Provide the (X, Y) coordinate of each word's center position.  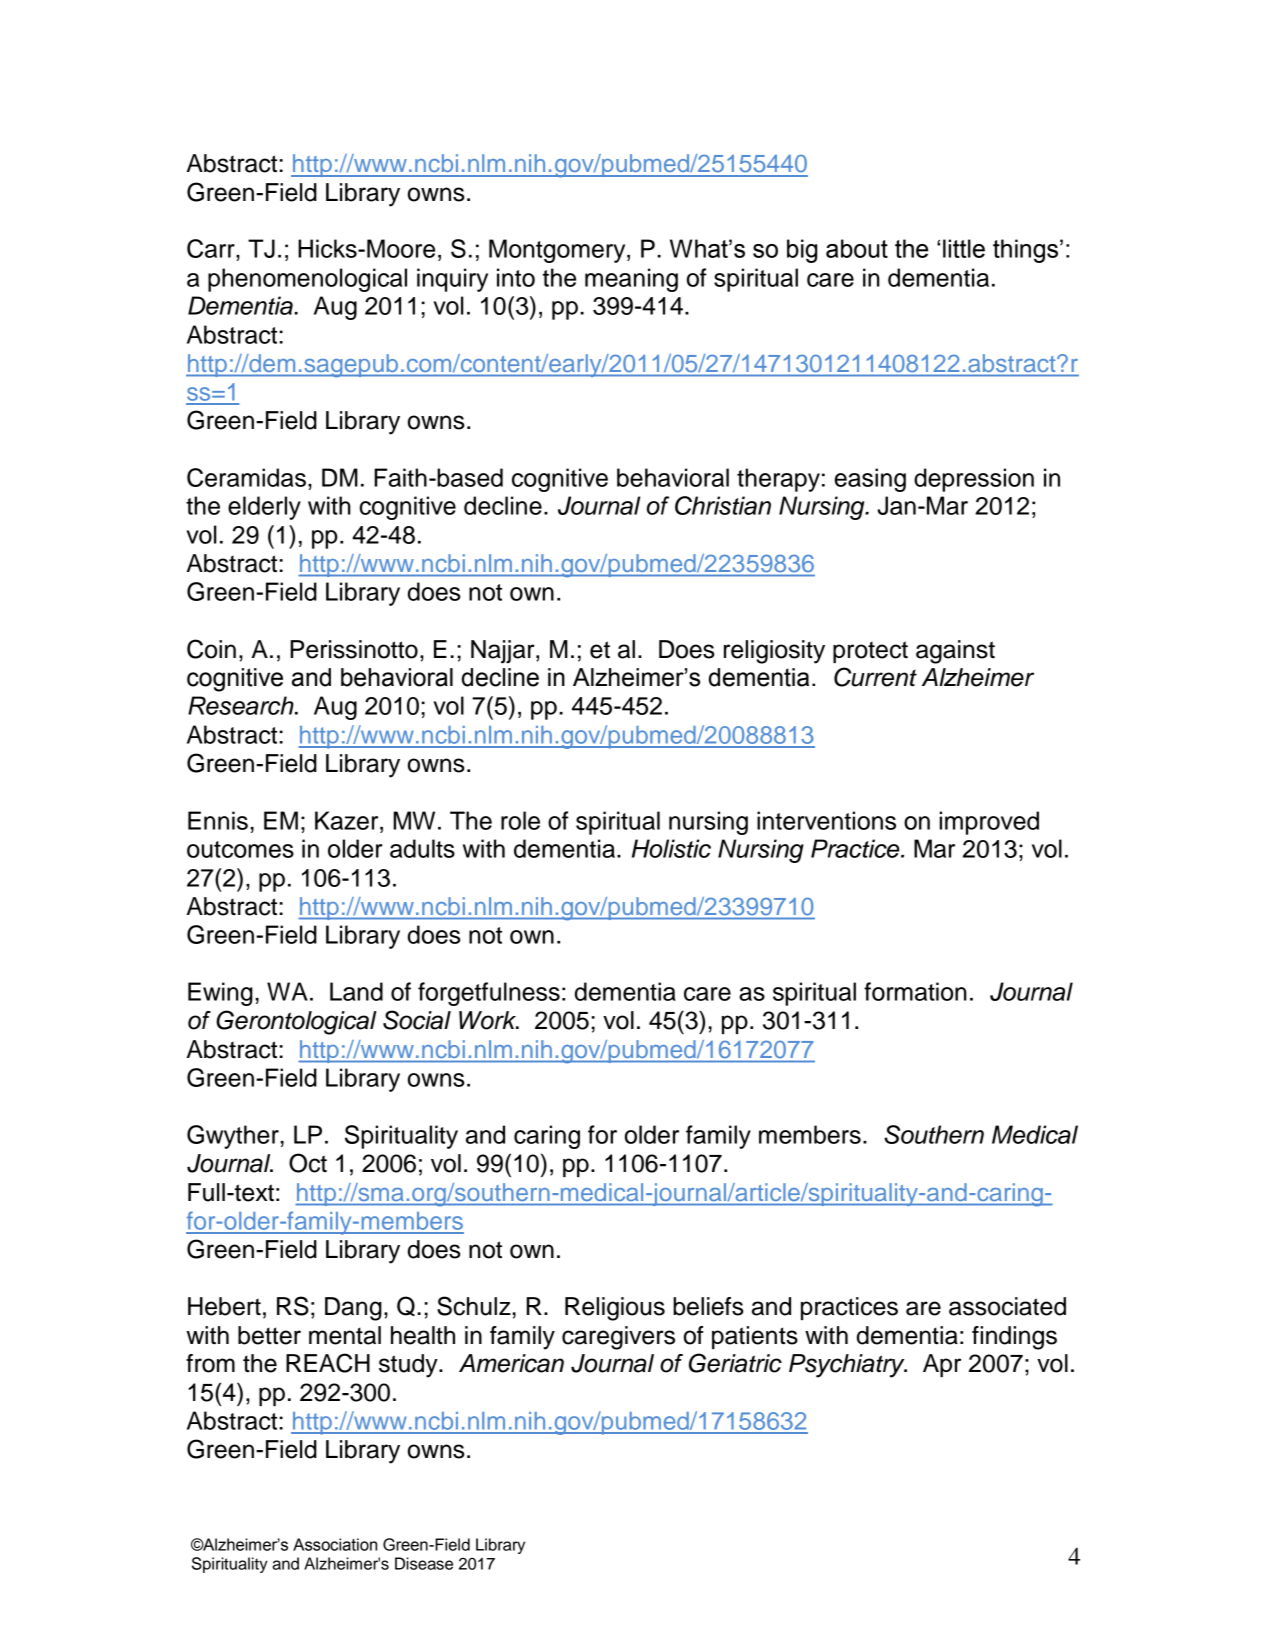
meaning (631, 280)
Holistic (671, 848)
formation (915, 991)
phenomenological (307, 280)
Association (335, 1544)
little (964, 248)
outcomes (240, 849)
